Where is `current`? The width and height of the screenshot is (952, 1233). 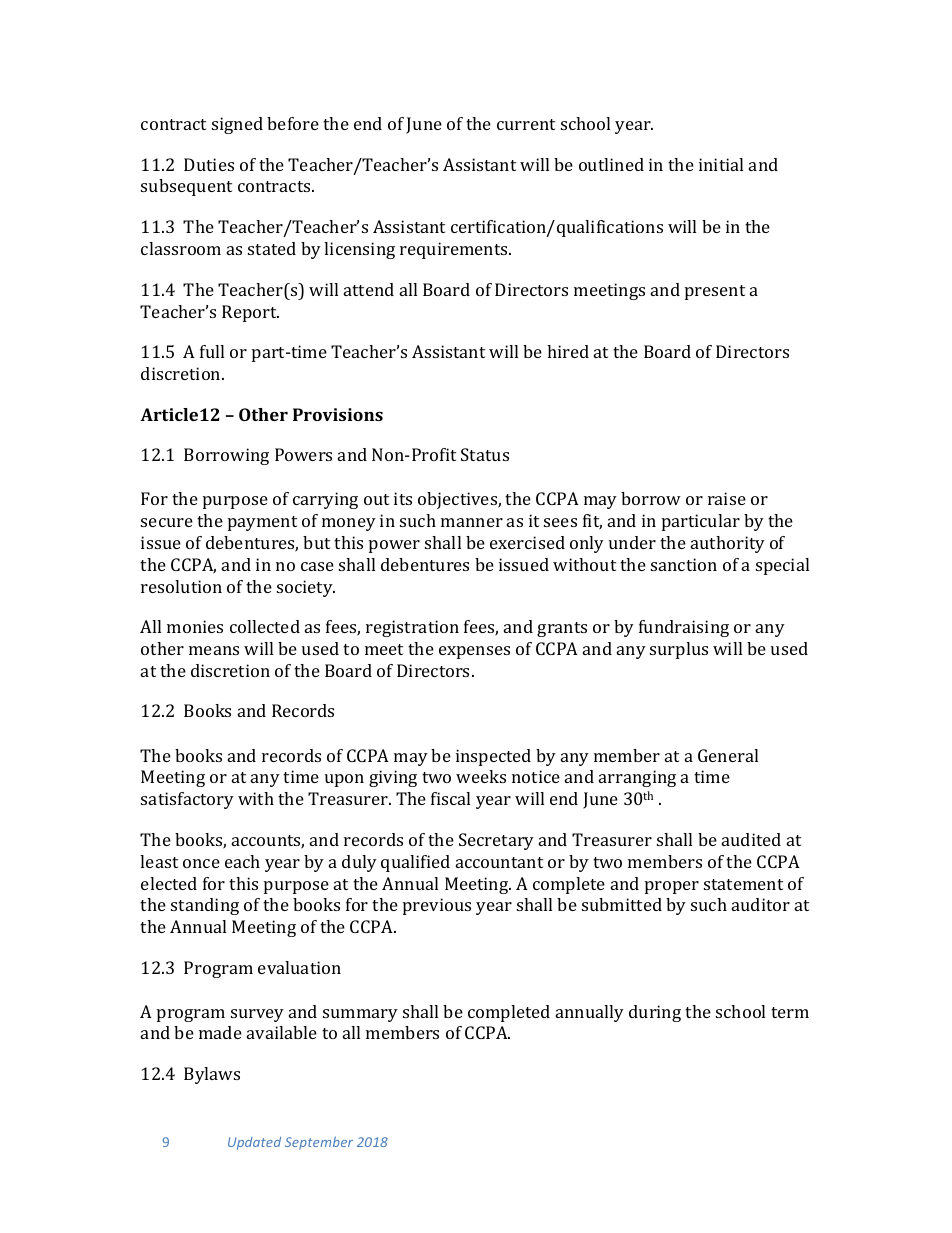 current is located at coordinates (526, 124).
